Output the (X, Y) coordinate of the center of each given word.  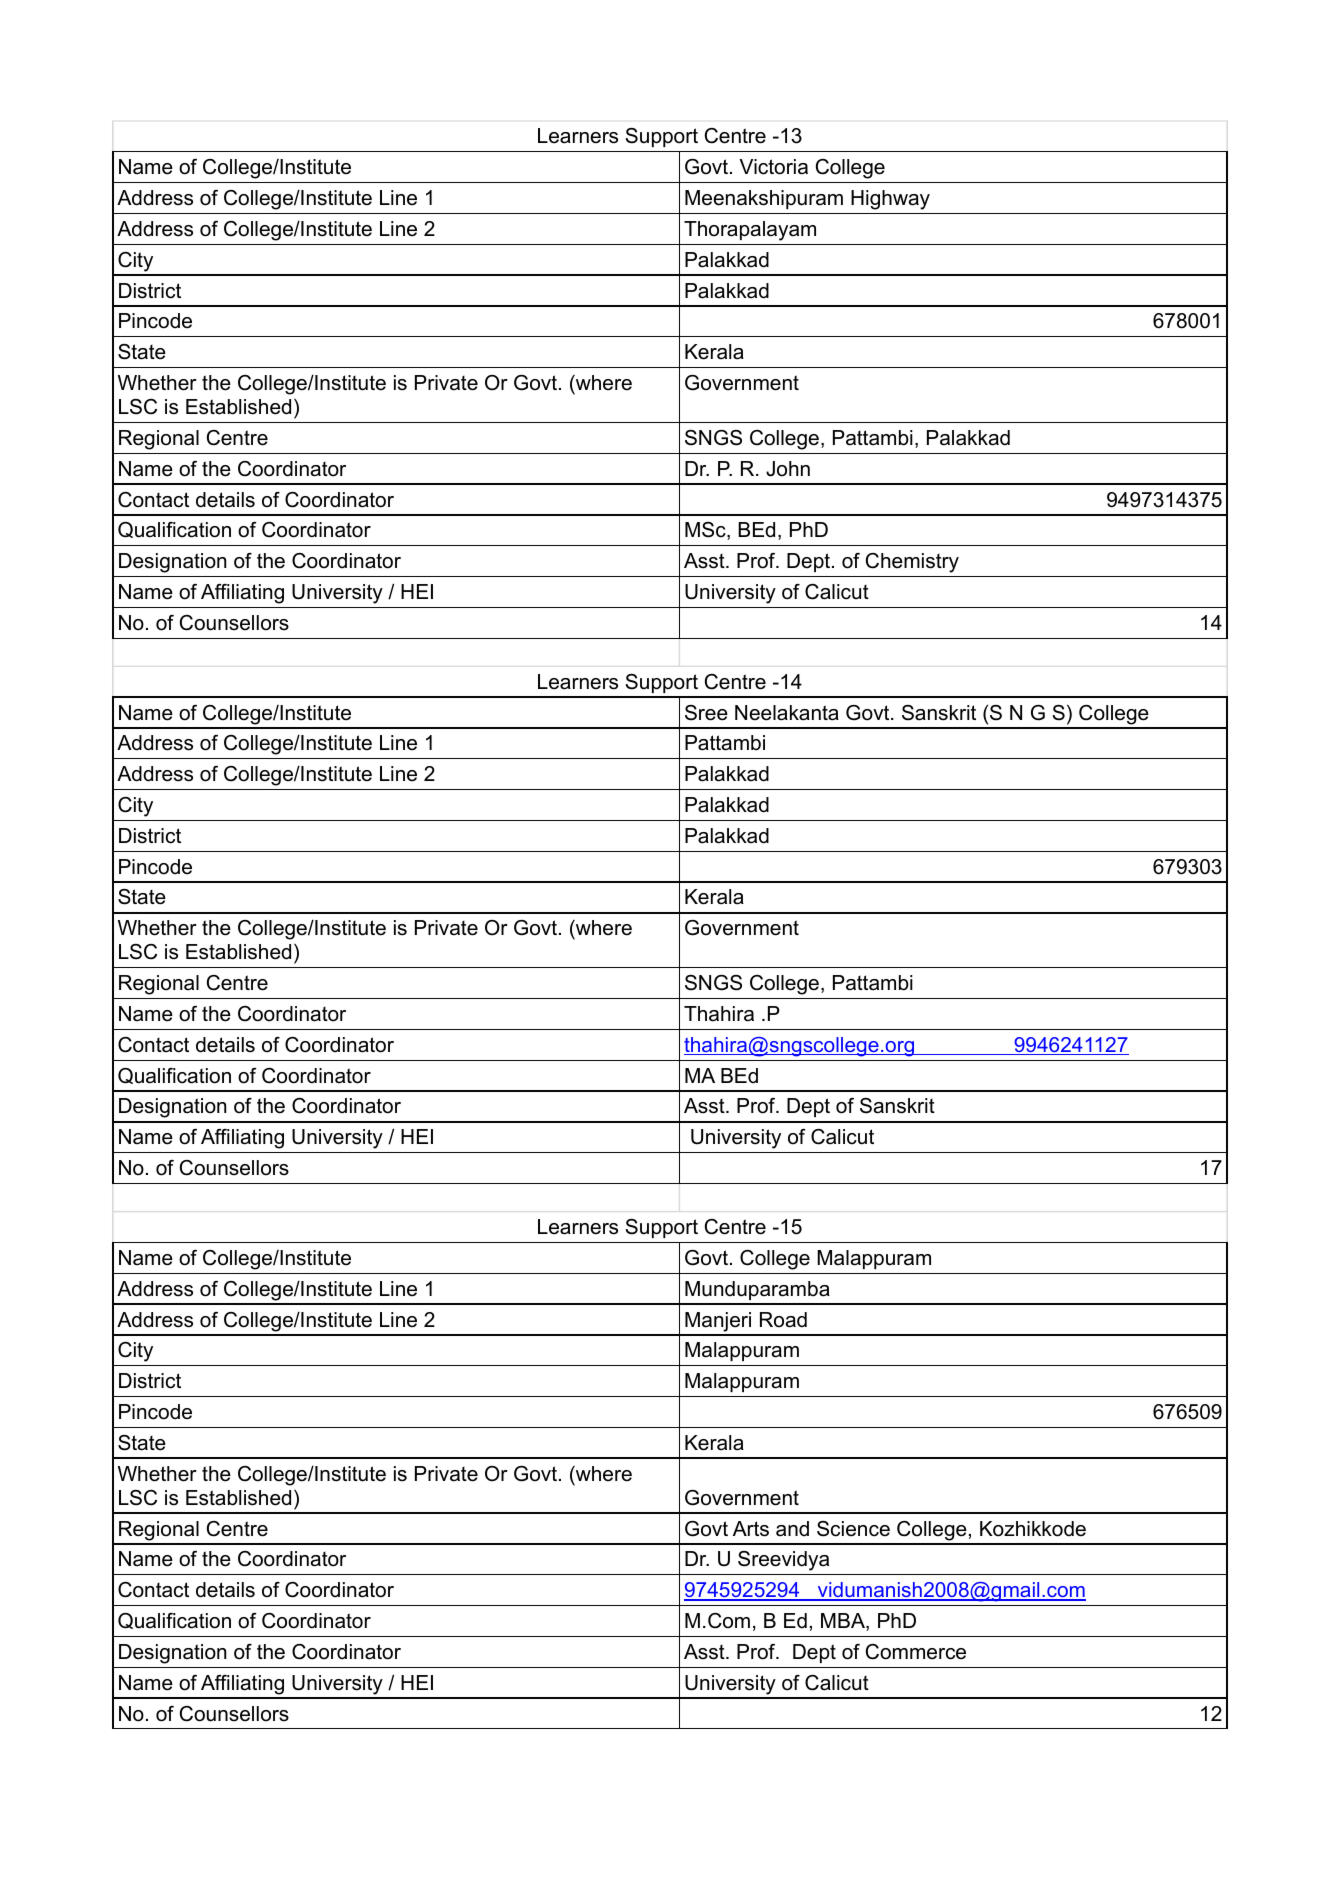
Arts (751, 1529)
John (788, 469)
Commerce (916, 1652)
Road (783, 1320)
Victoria (773, 167)
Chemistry (912, 563)
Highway (890, 200)
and (792, 1529)
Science (853, 1529)
